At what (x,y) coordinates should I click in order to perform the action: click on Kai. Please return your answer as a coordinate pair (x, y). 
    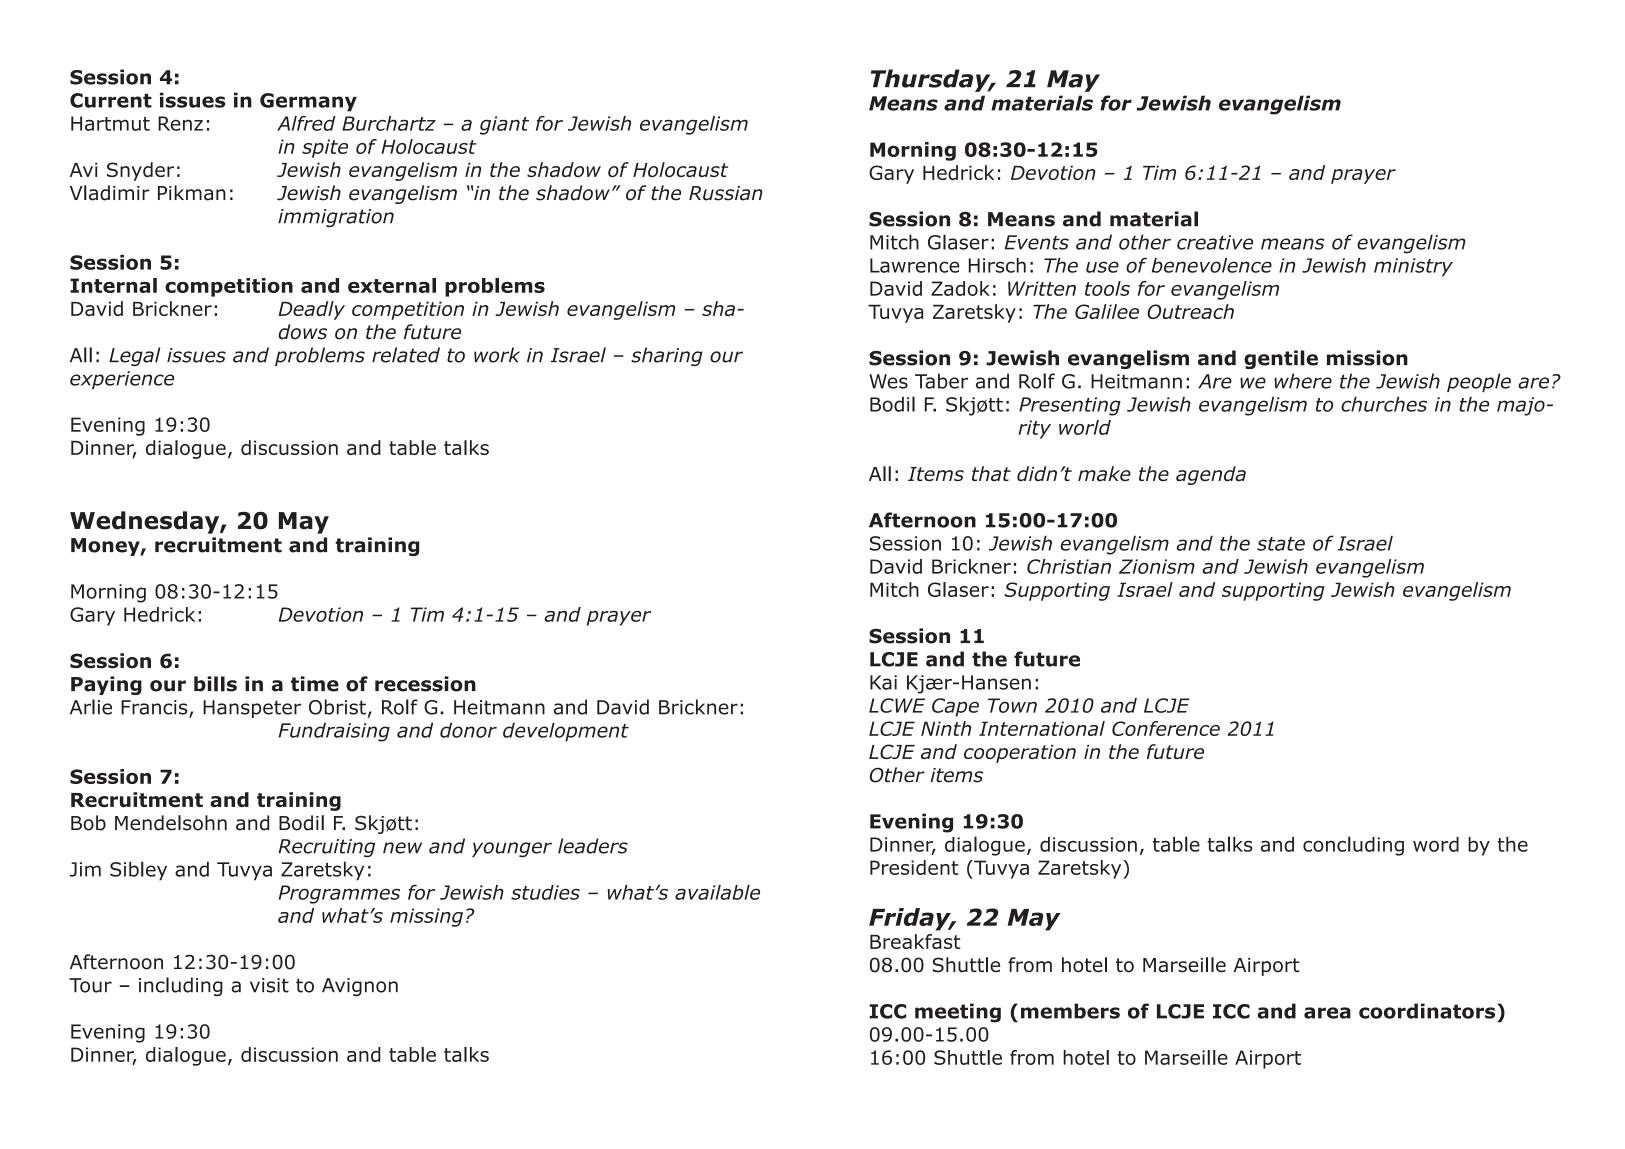
    Looking at the image, I should click on (883, 682).
